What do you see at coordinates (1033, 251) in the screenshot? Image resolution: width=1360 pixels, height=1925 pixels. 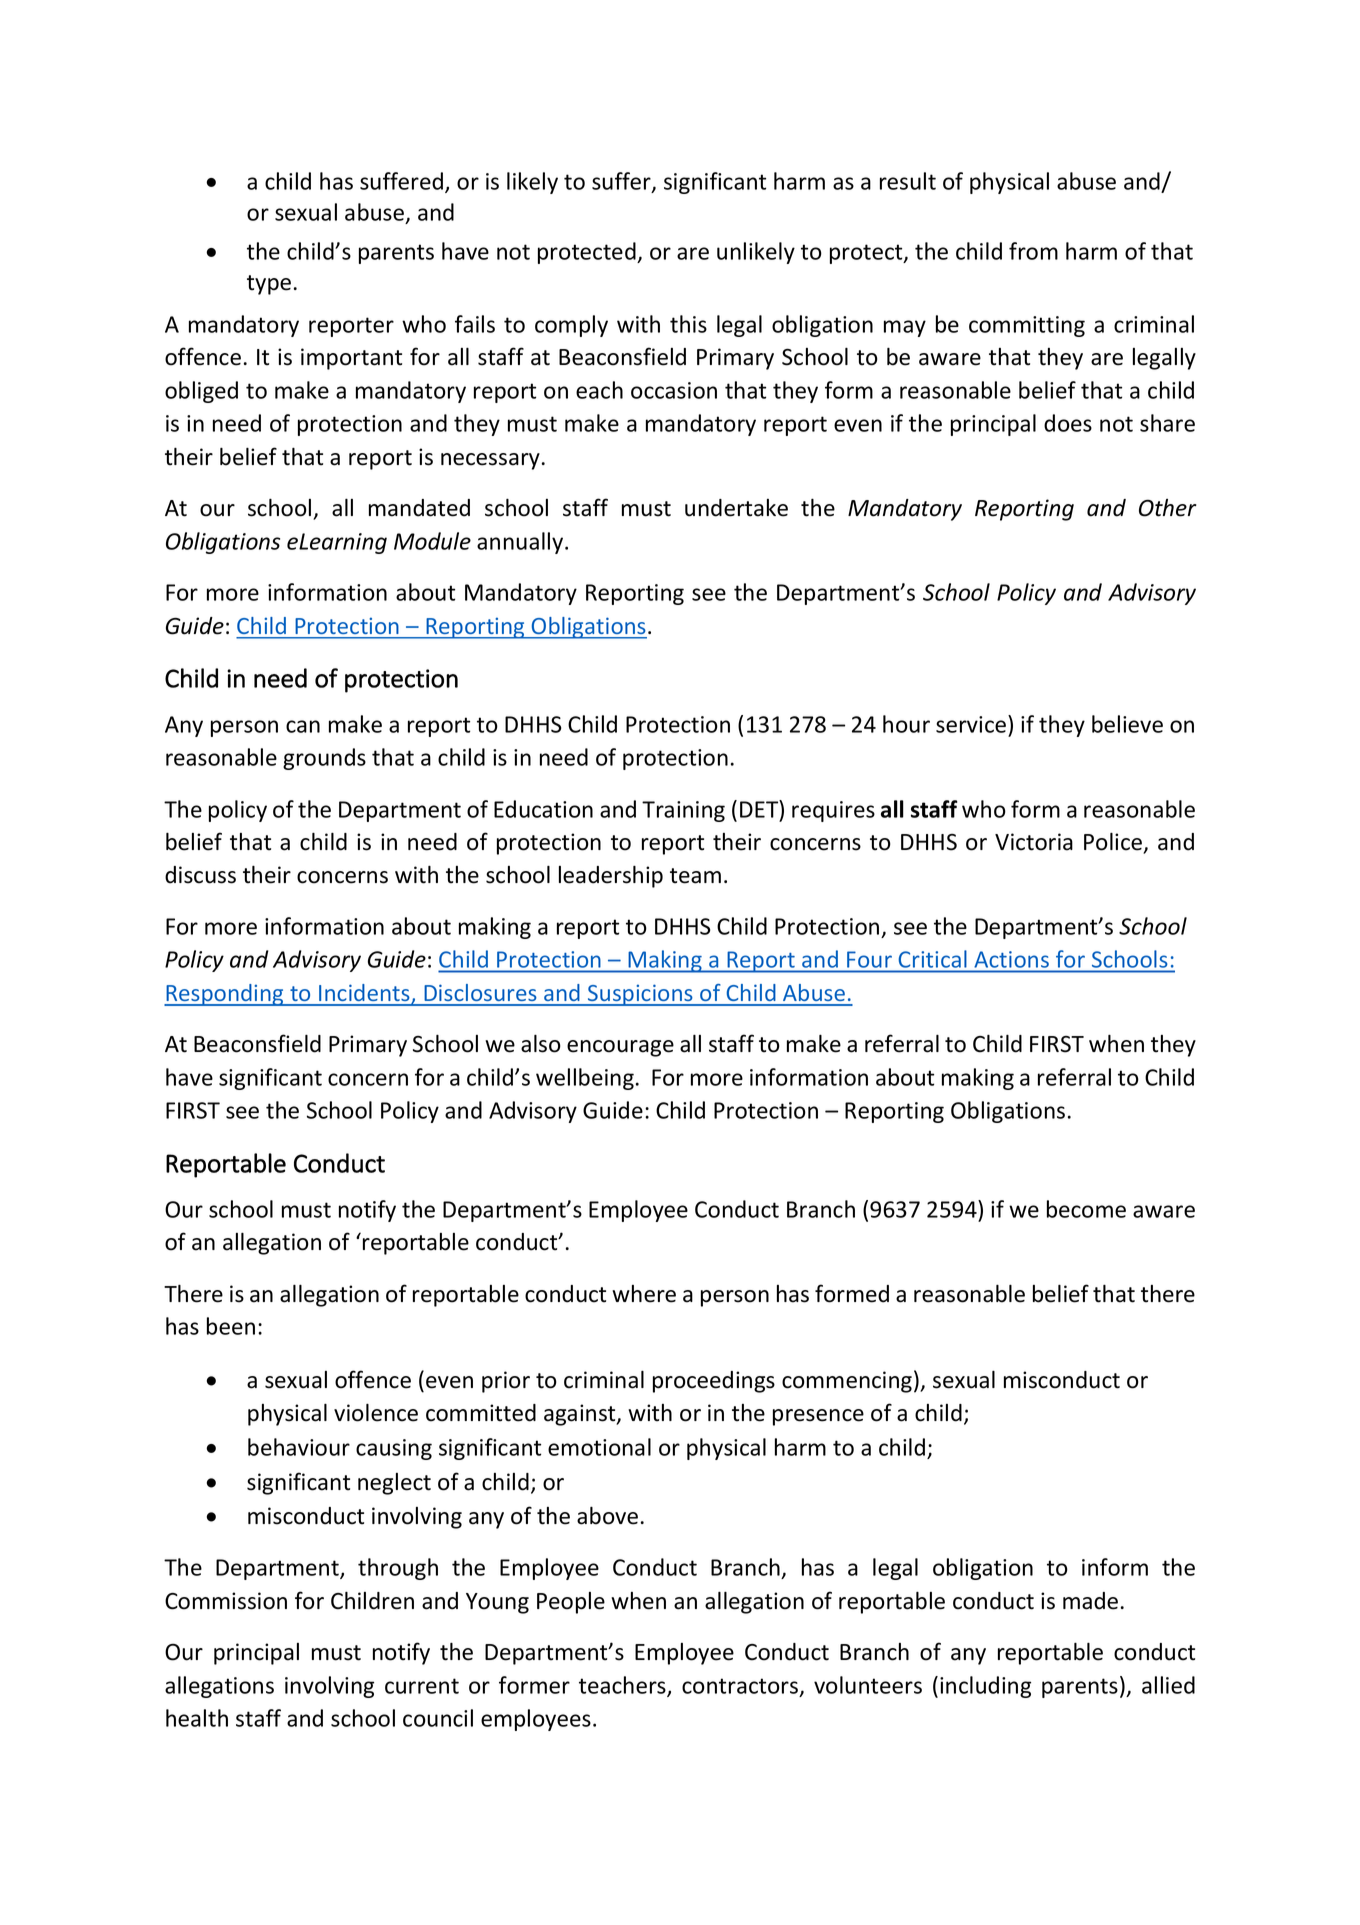 I see `from` at bounding box center [1033, 251].
